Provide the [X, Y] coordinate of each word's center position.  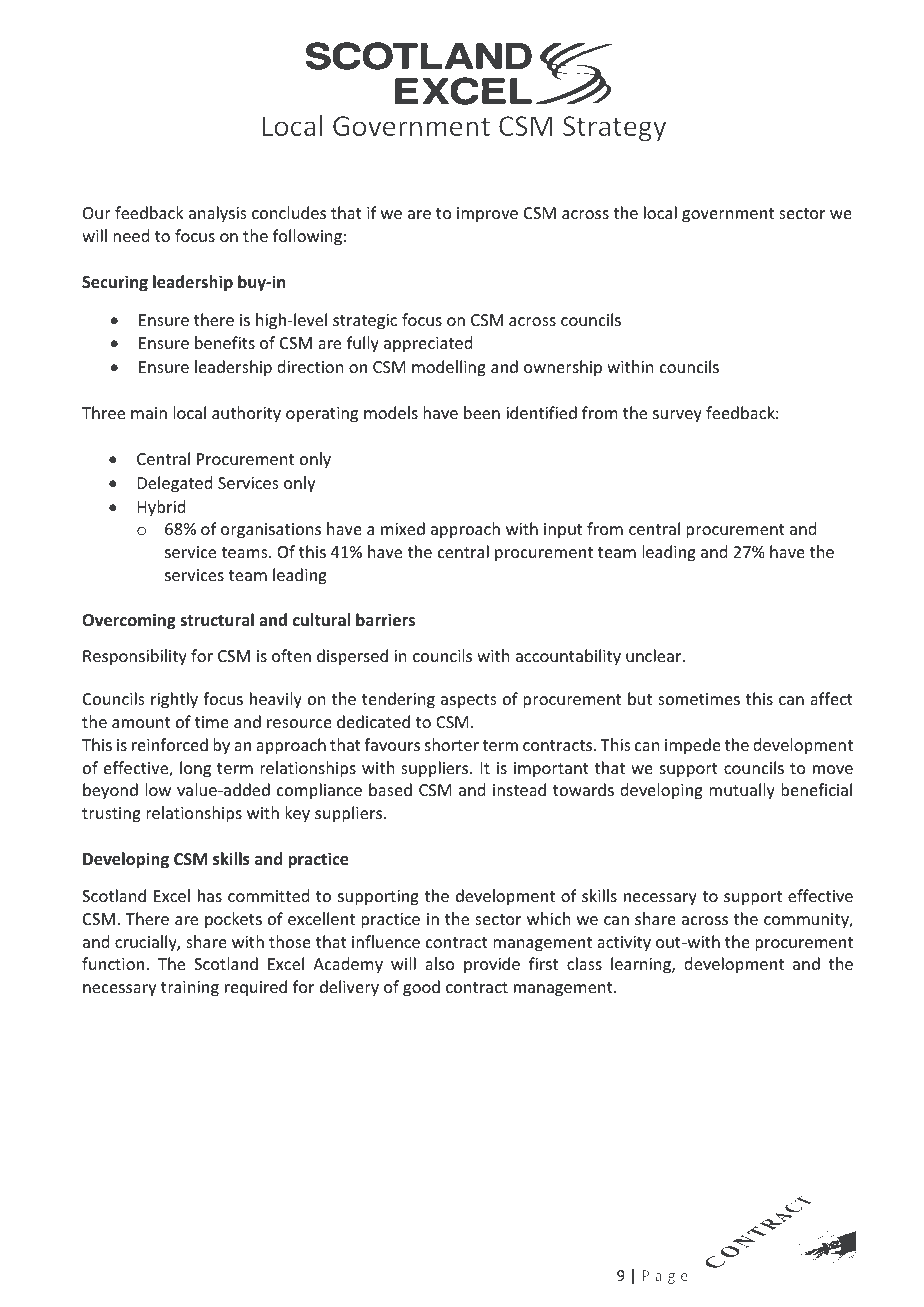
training [190, 989]
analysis [218, 214]
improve [487, 215]
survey [677, 416]
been [482, 412]
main [149, 413]
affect [831, 698]
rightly [174, 700]
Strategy [614, 129]
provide [492, 965]
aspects [469, 701]
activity [624, 944]
